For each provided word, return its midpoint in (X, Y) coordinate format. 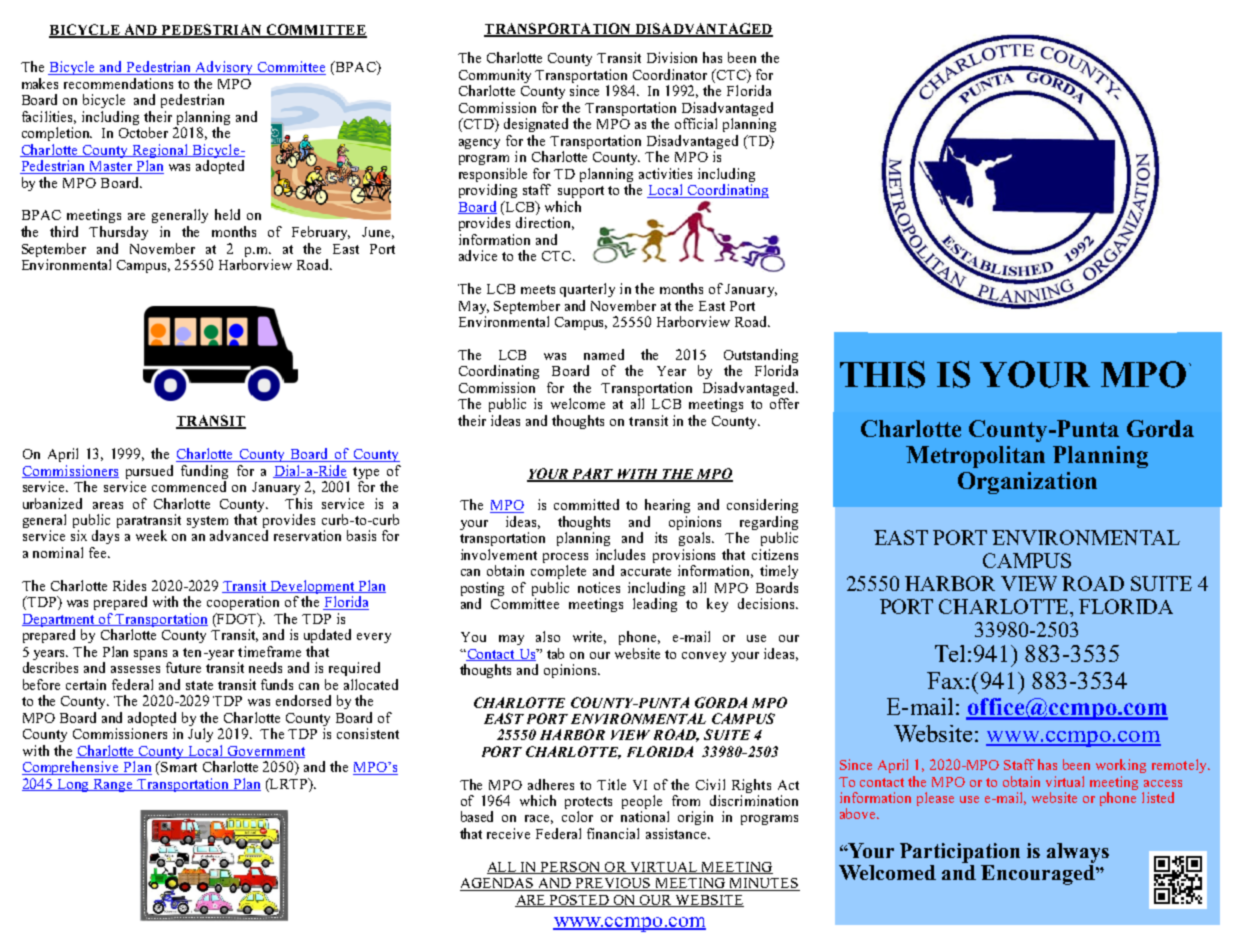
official (696, 123)
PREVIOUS (614, 884)
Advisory (224, 68)
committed (586, 504)
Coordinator (670, 74)
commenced (189, 486)
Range (113, 785)
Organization (1027, 483)
